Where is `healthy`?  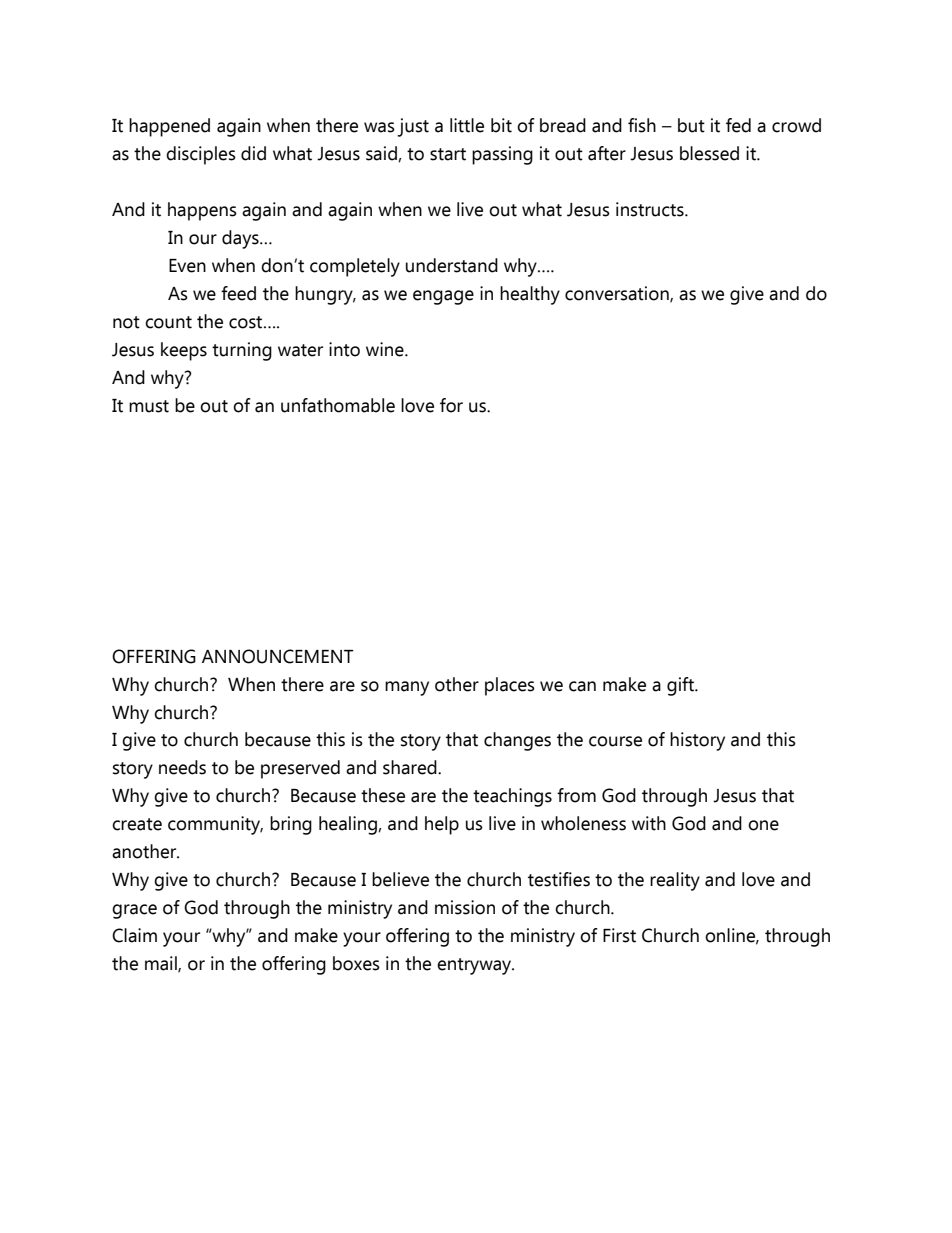
healthy is located at coordinates (530, 295).
